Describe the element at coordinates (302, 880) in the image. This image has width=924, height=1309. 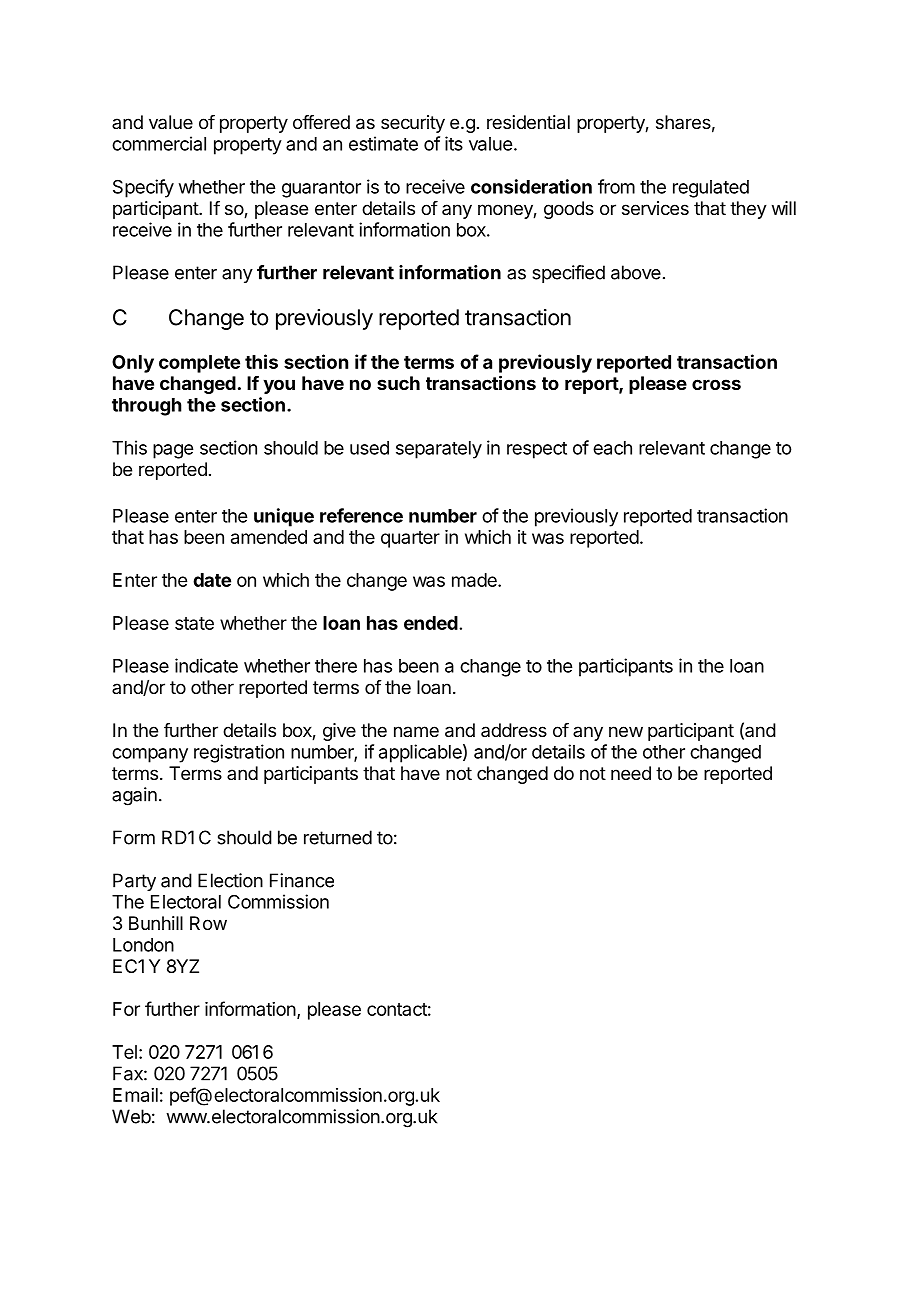
I see `Finance` at that location.
